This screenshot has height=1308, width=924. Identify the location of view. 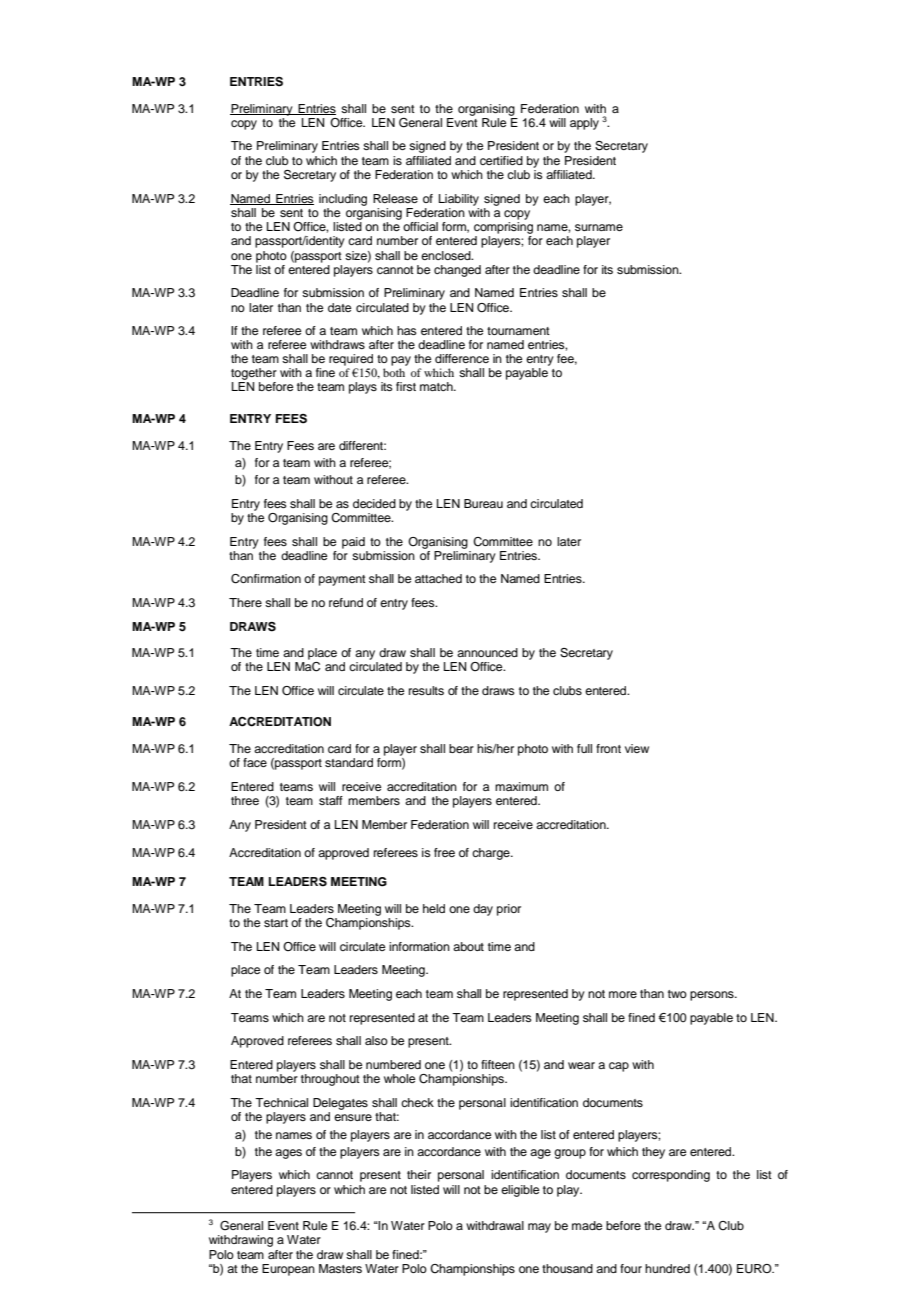
(637, 748).
